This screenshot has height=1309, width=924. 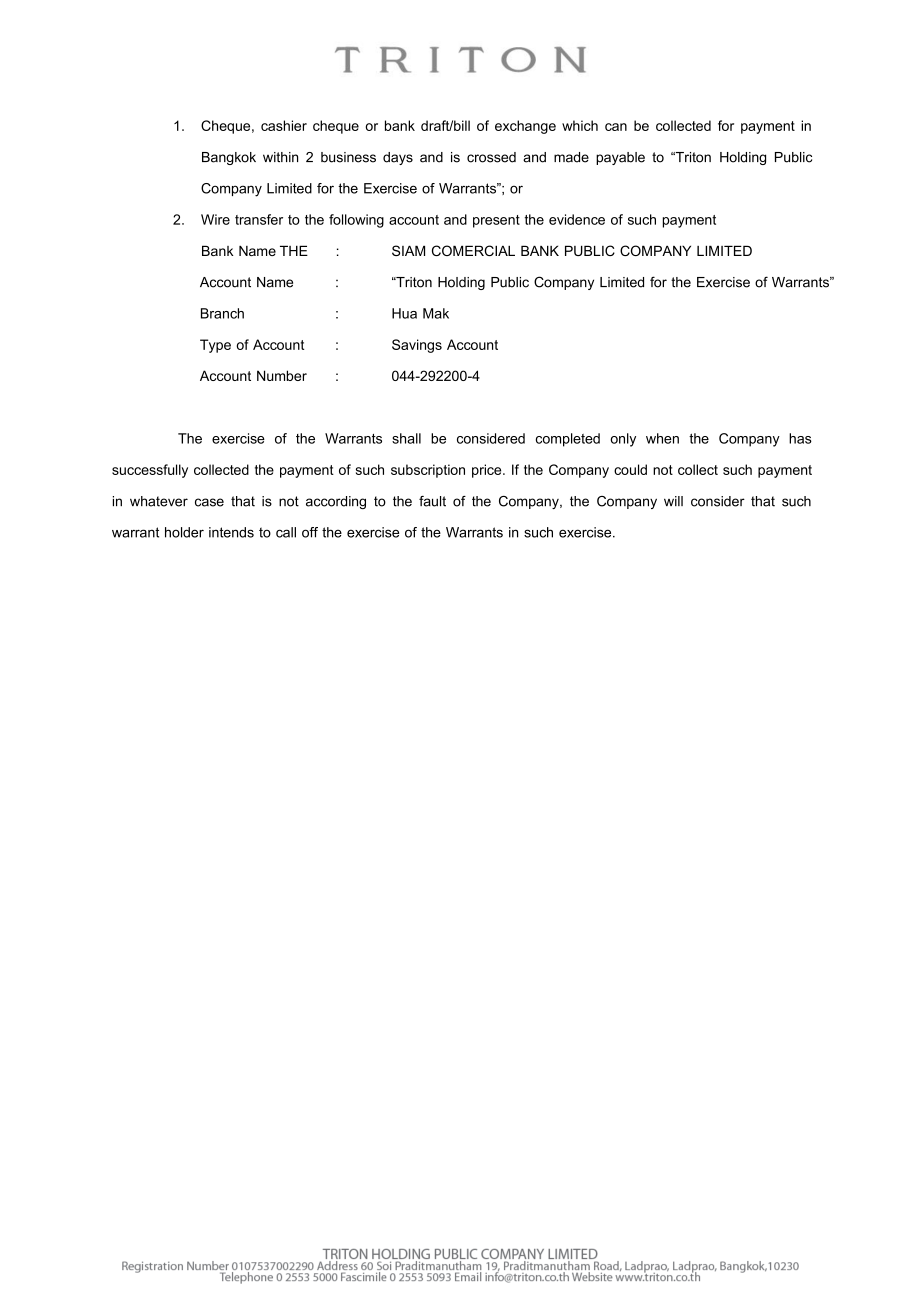 What do you see at coordinates (436, 313) in the screenshot?
I see `Mak` at bounding box center [436, 313].
